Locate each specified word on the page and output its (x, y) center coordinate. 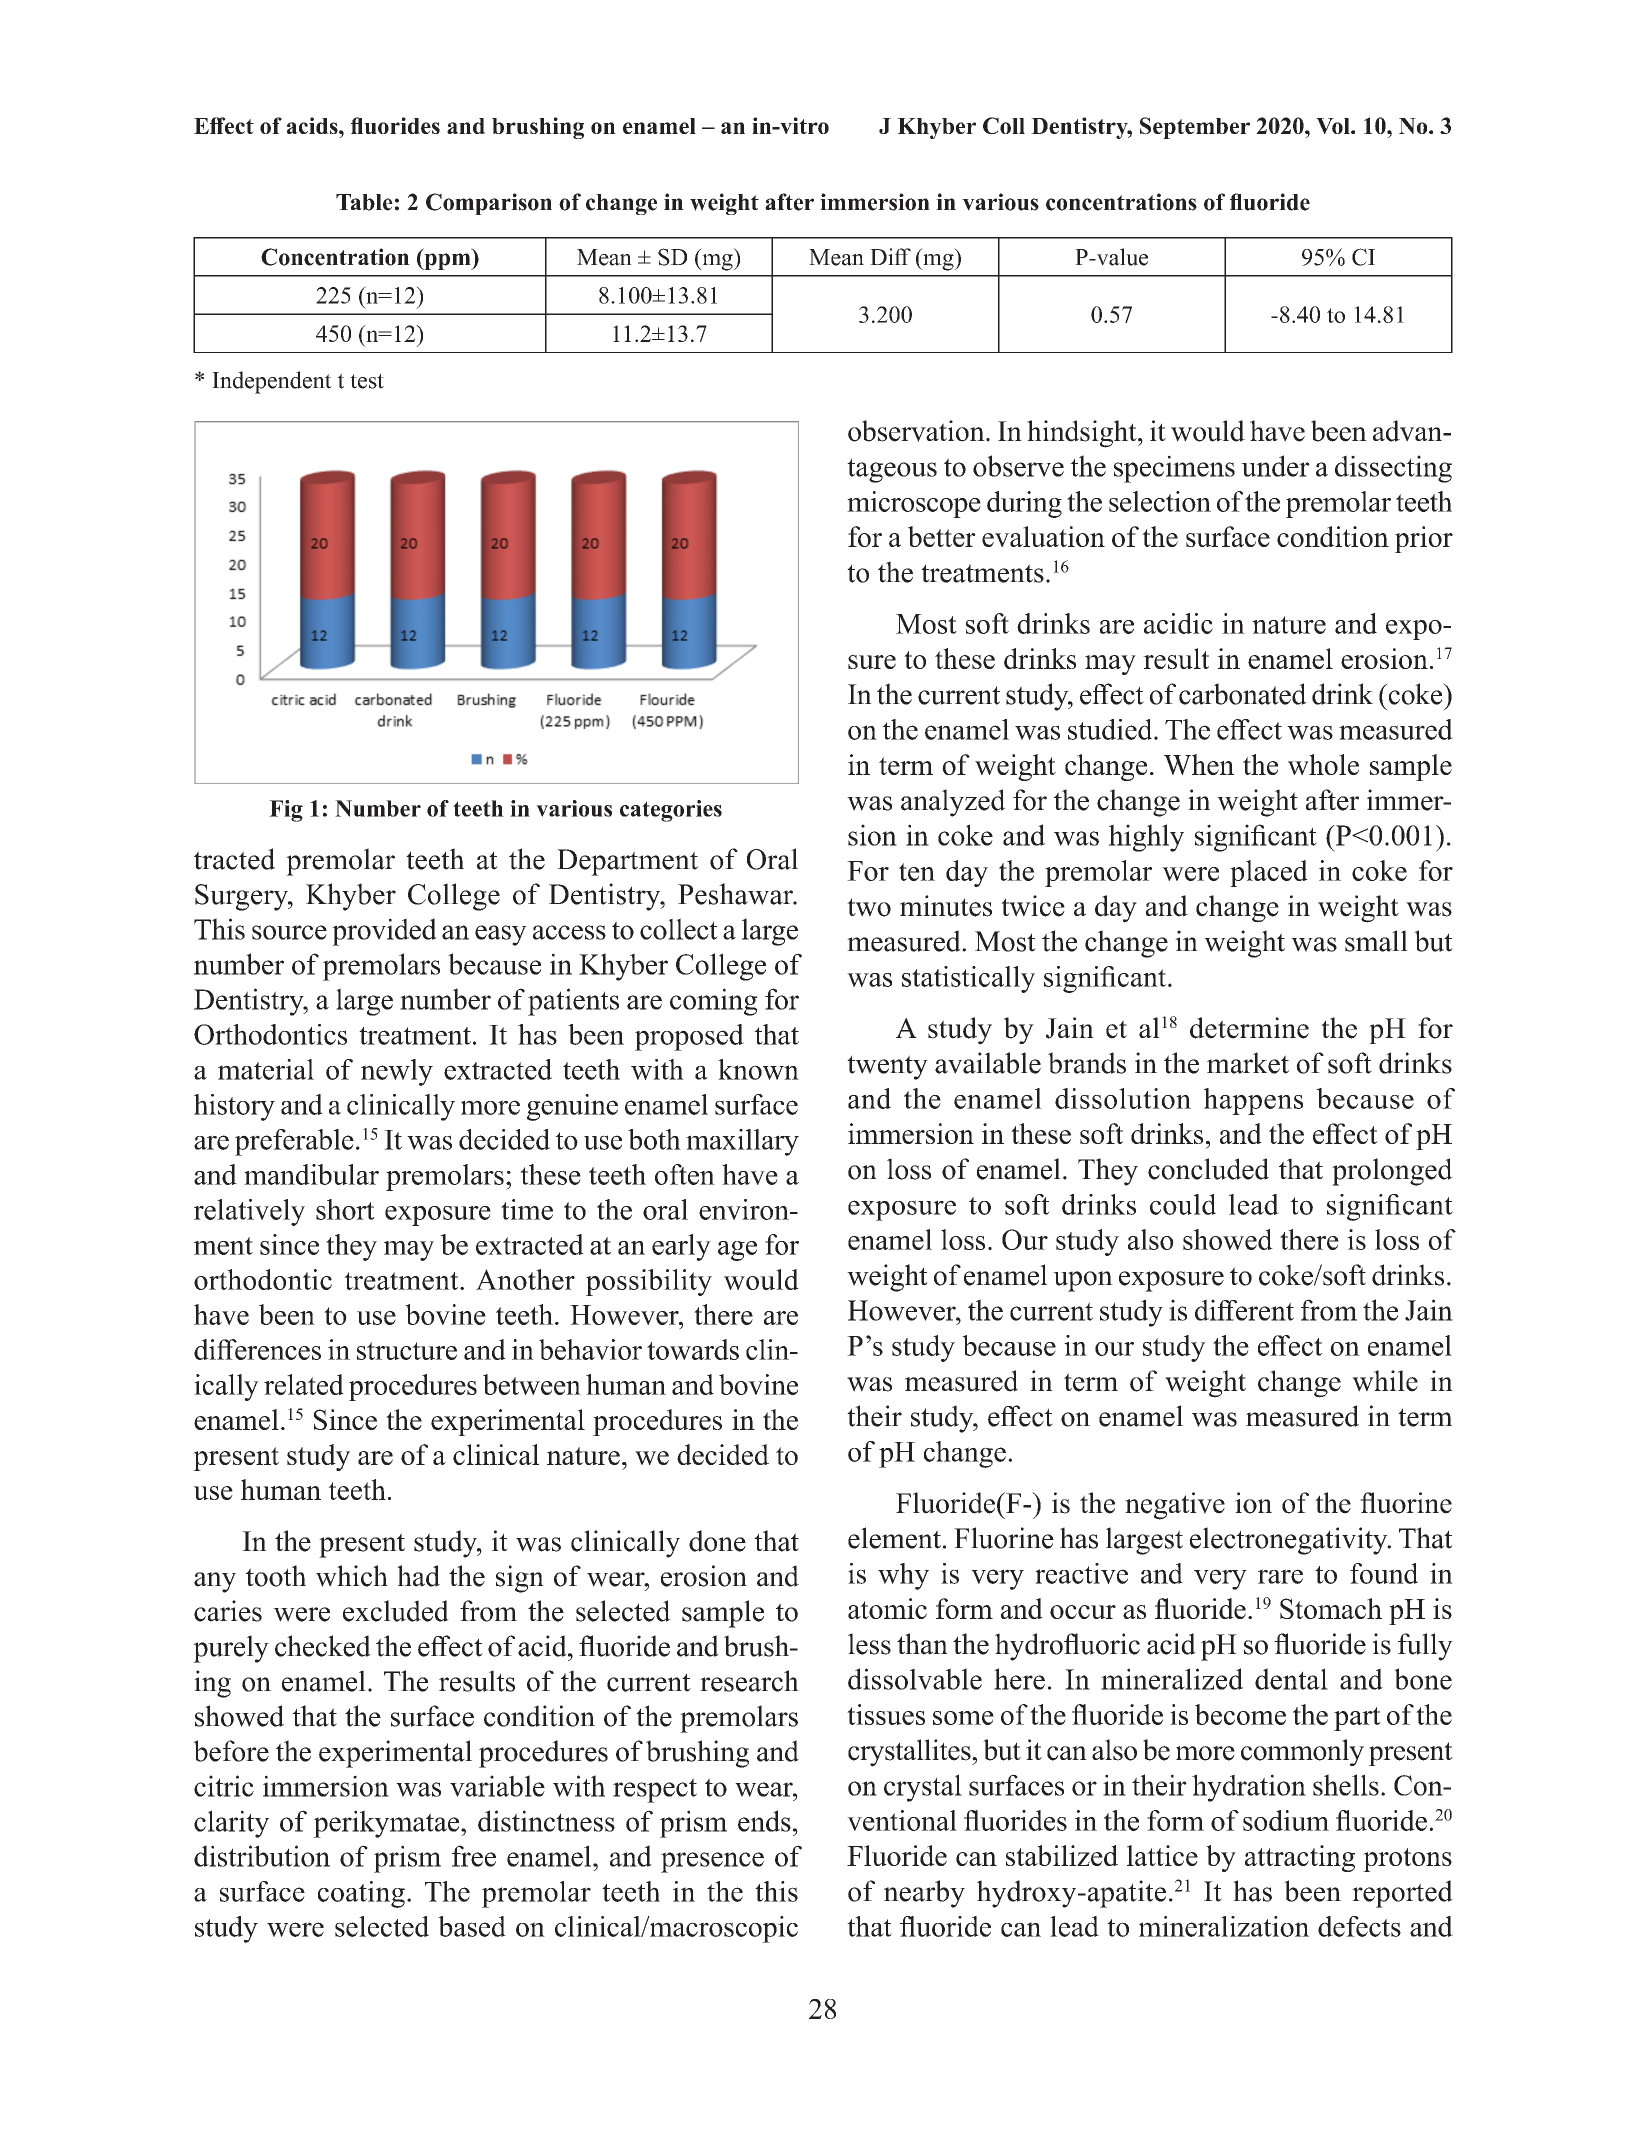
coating (361, 1894)
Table (364, 202)
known (758, 1069)
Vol (1334, 126)
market (1248, 1063)
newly (397, 1072)
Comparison (489, 204)
